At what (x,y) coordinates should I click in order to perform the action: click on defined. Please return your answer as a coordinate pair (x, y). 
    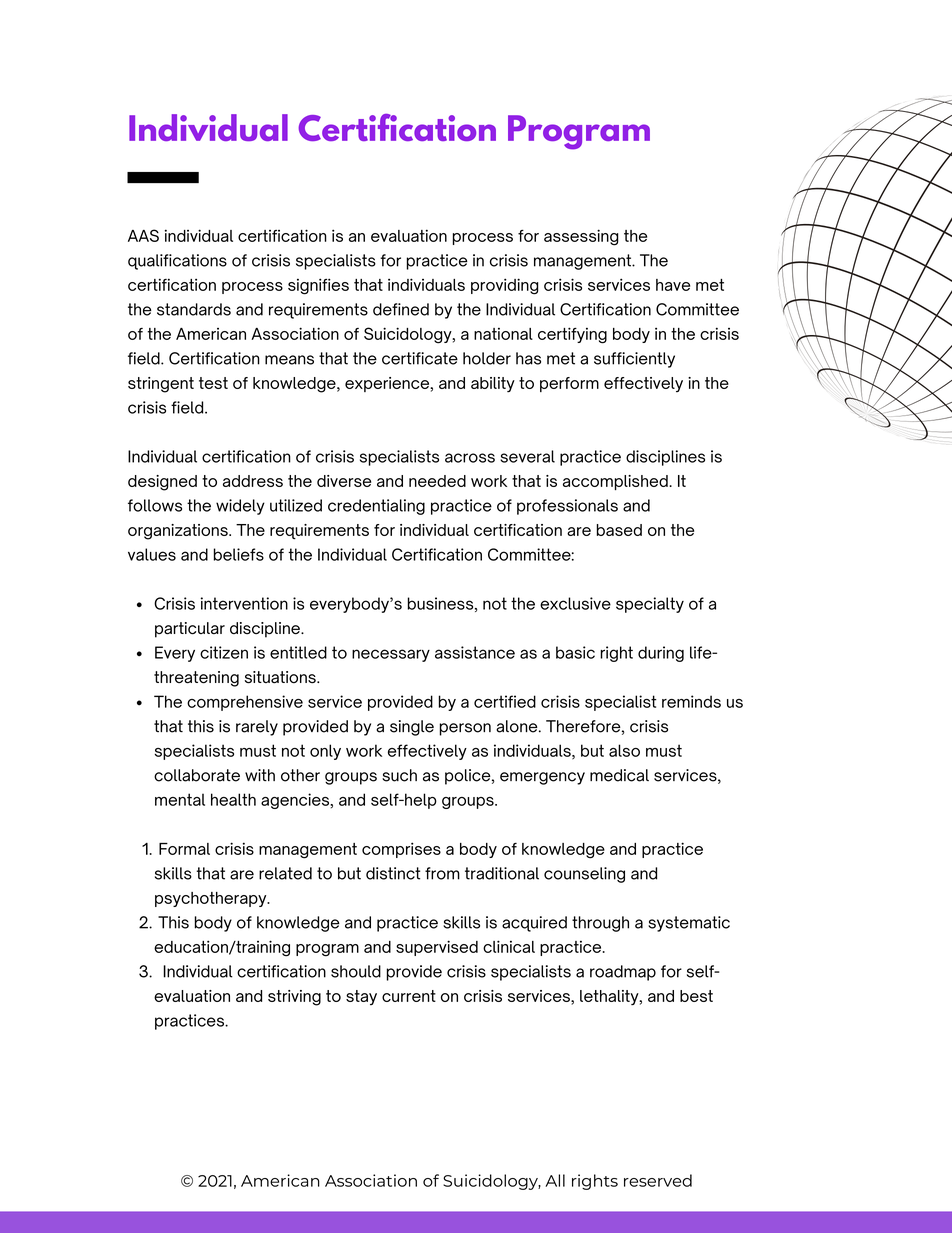
    Looking at the image, I should click on (401, 309).
